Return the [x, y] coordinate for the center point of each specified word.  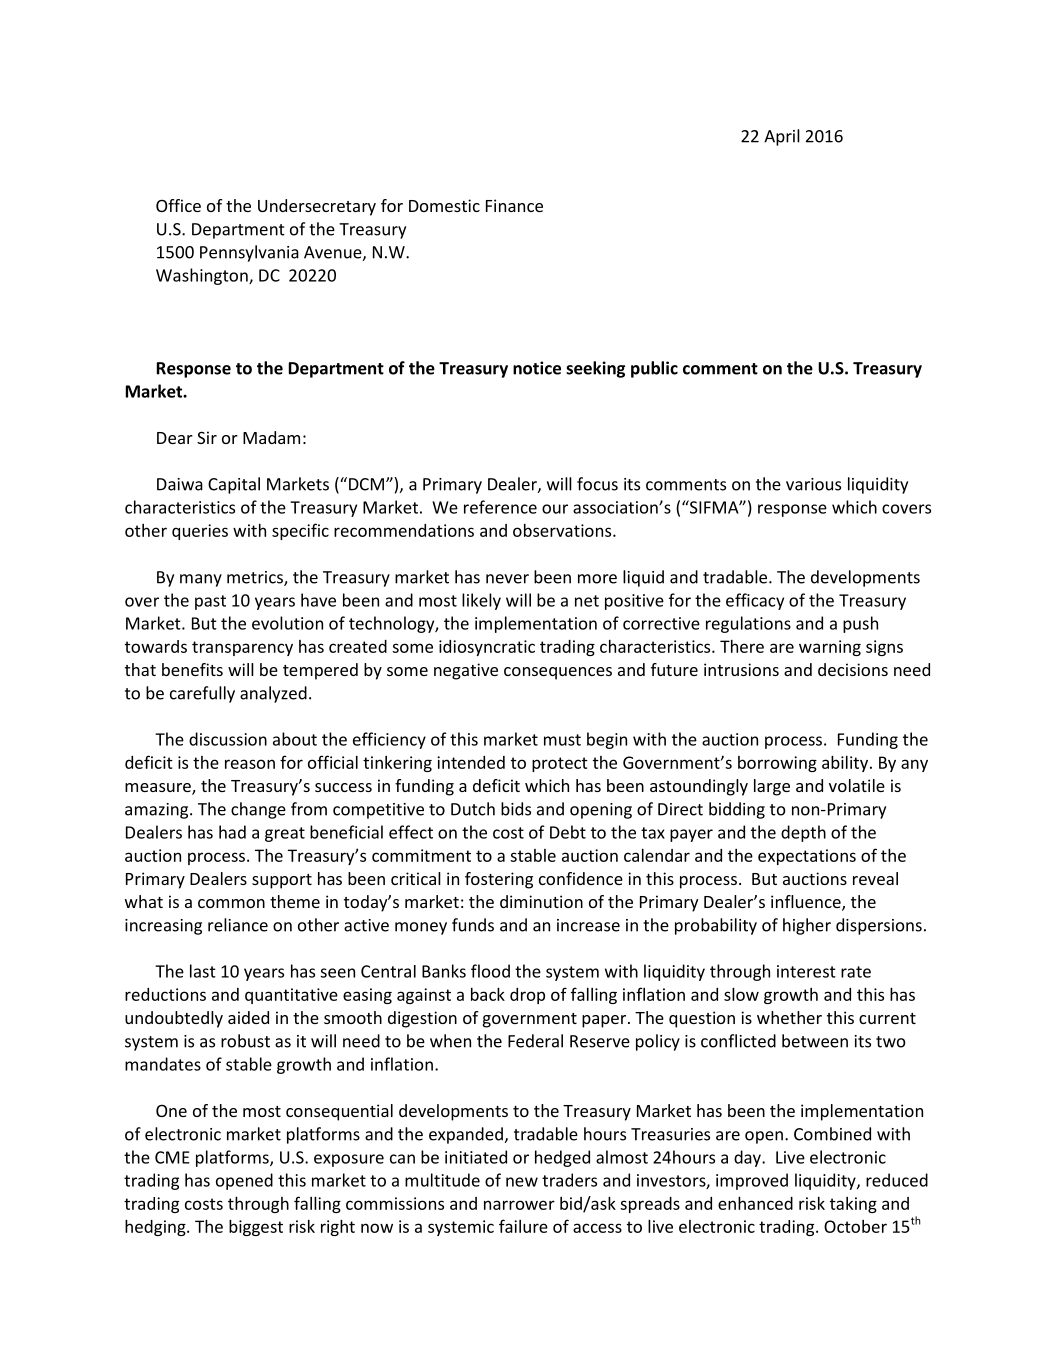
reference [500, 507]
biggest [256, 1227]
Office [178, 205]
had [232, 832]
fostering [499, 880]
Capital [234, 485]
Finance [514, 205]
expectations [807, 857]
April [782, 137]
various [813, 484]
